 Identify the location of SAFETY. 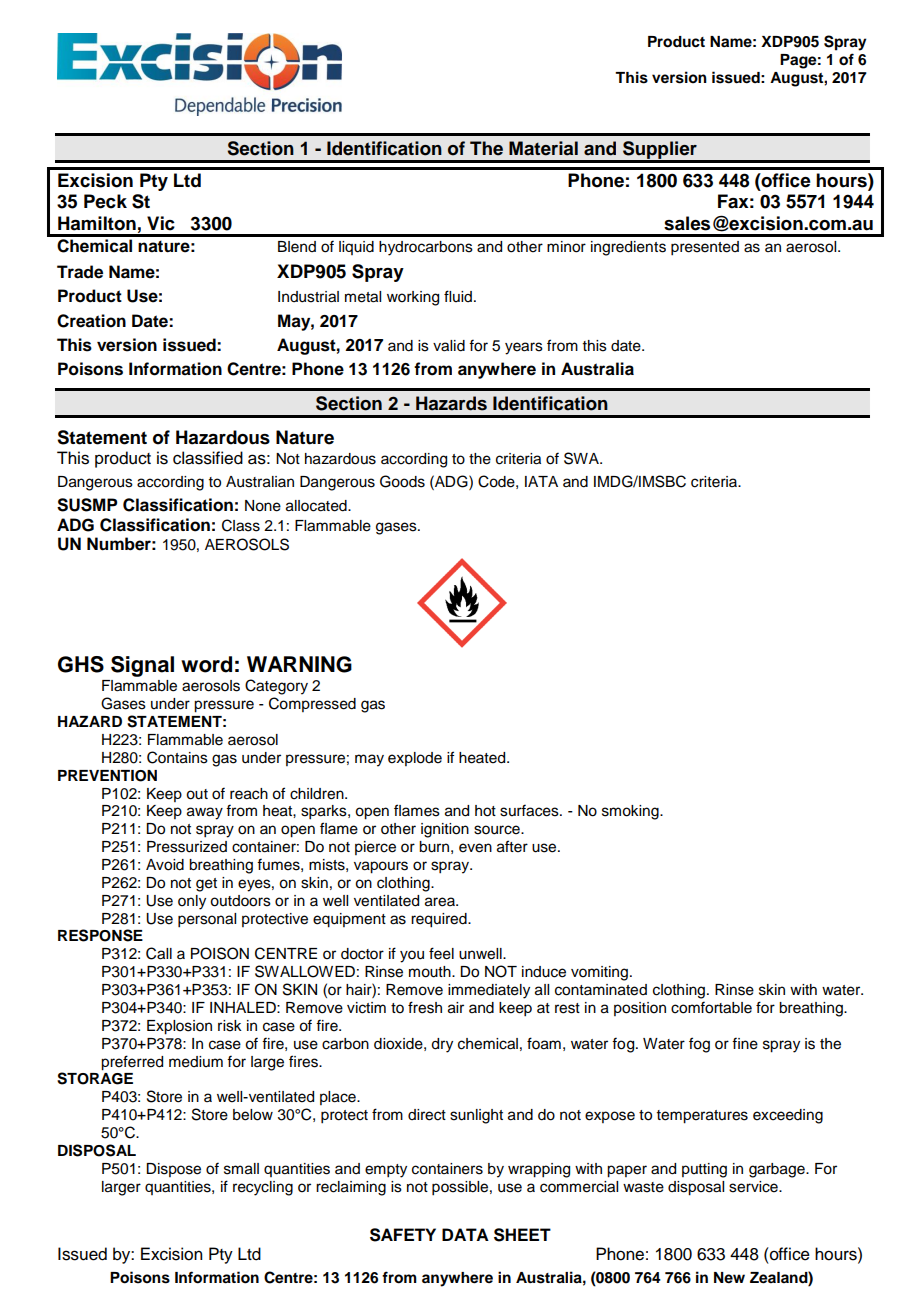
(403, 1235).
